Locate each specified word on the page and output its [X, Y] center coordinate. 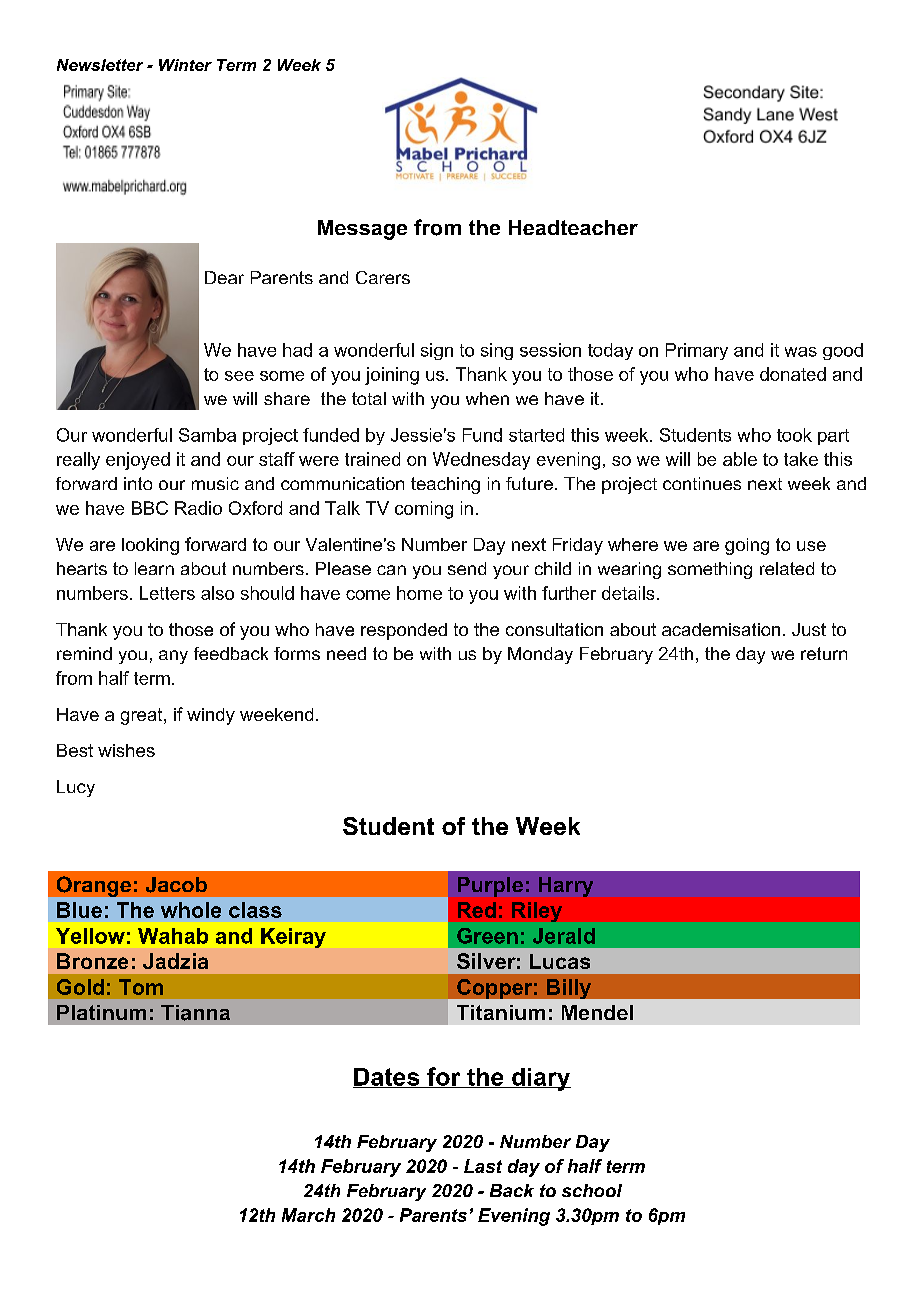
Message [362, 230]
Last [483, 1166]
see [239, 376]
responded [404, 631]
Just [809, 629]
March [308, 1215]
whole [191, 910]
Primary [697, 351]
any [173, 657]
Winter [185, 65]
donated [793, 374]
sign [437, 351]
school [592, 1190]
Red [477, 910]
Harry [566, 887]
